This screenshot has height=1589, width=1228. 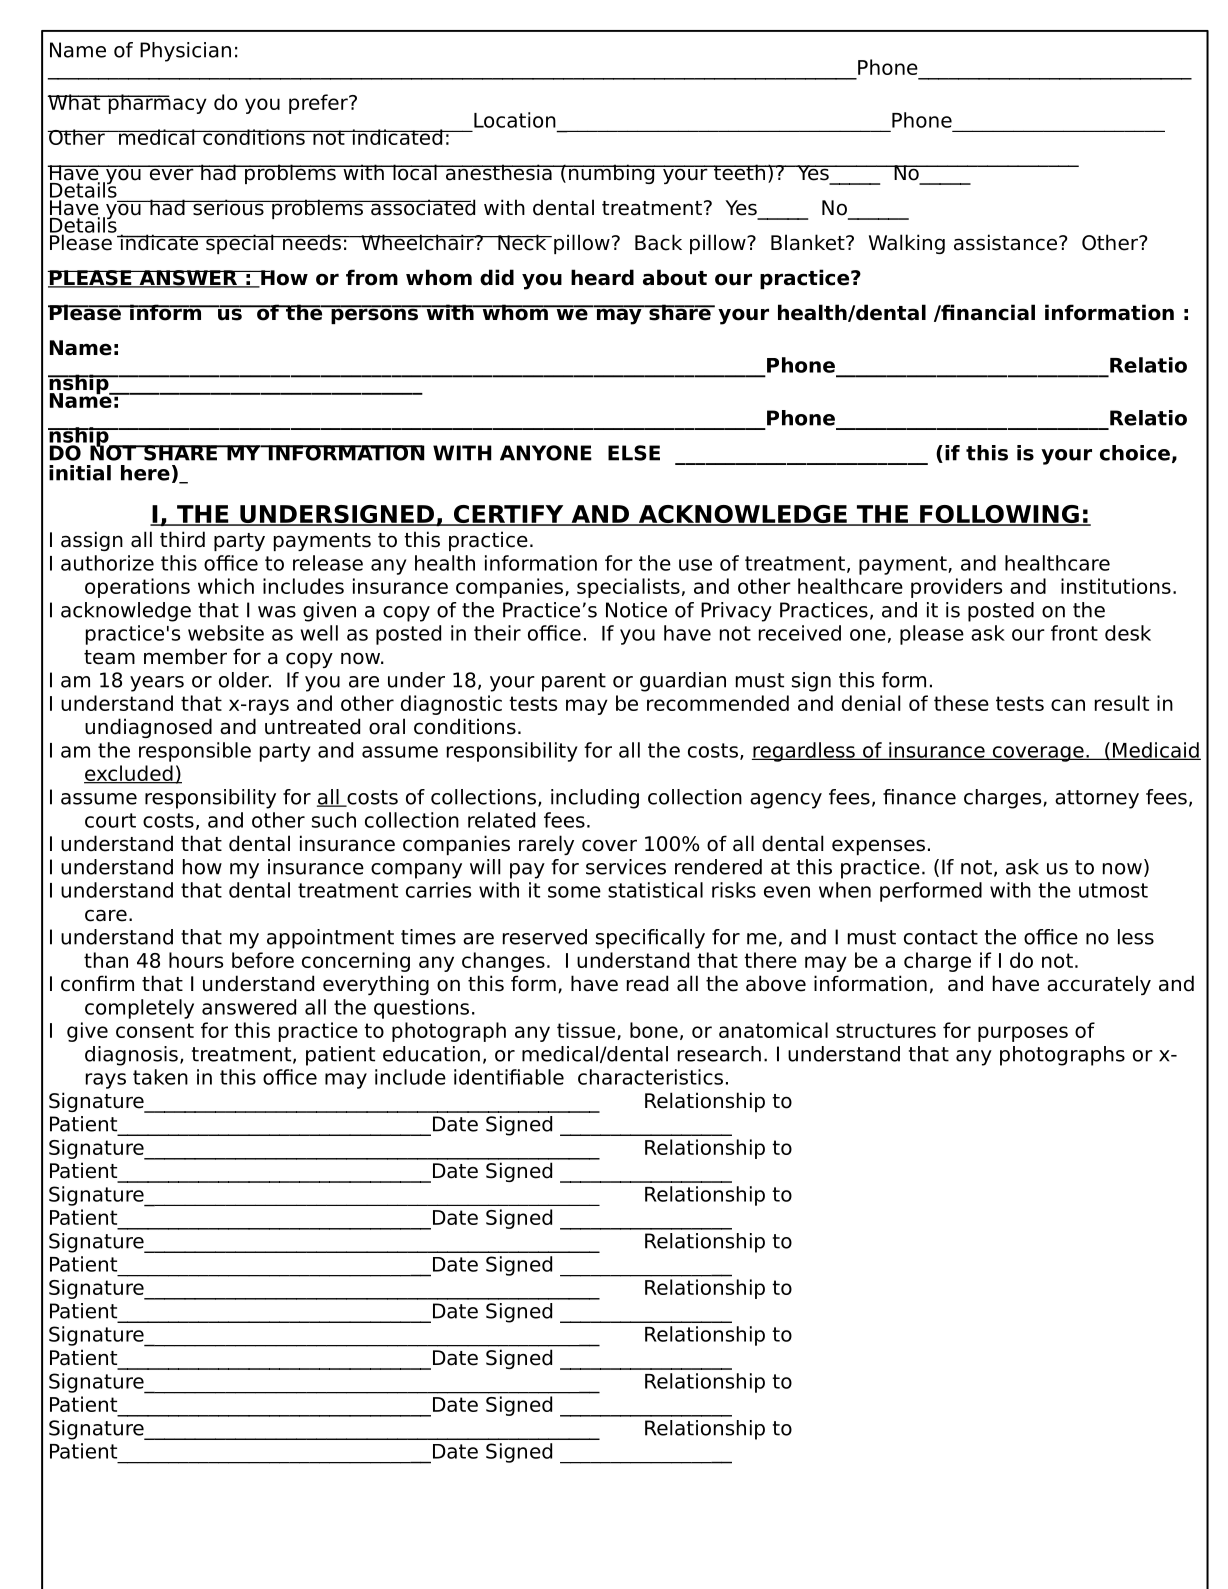 What do you see at coordinates (574, 682) in the screenshot?
I see `parent` at bounding box center [574, 682].
